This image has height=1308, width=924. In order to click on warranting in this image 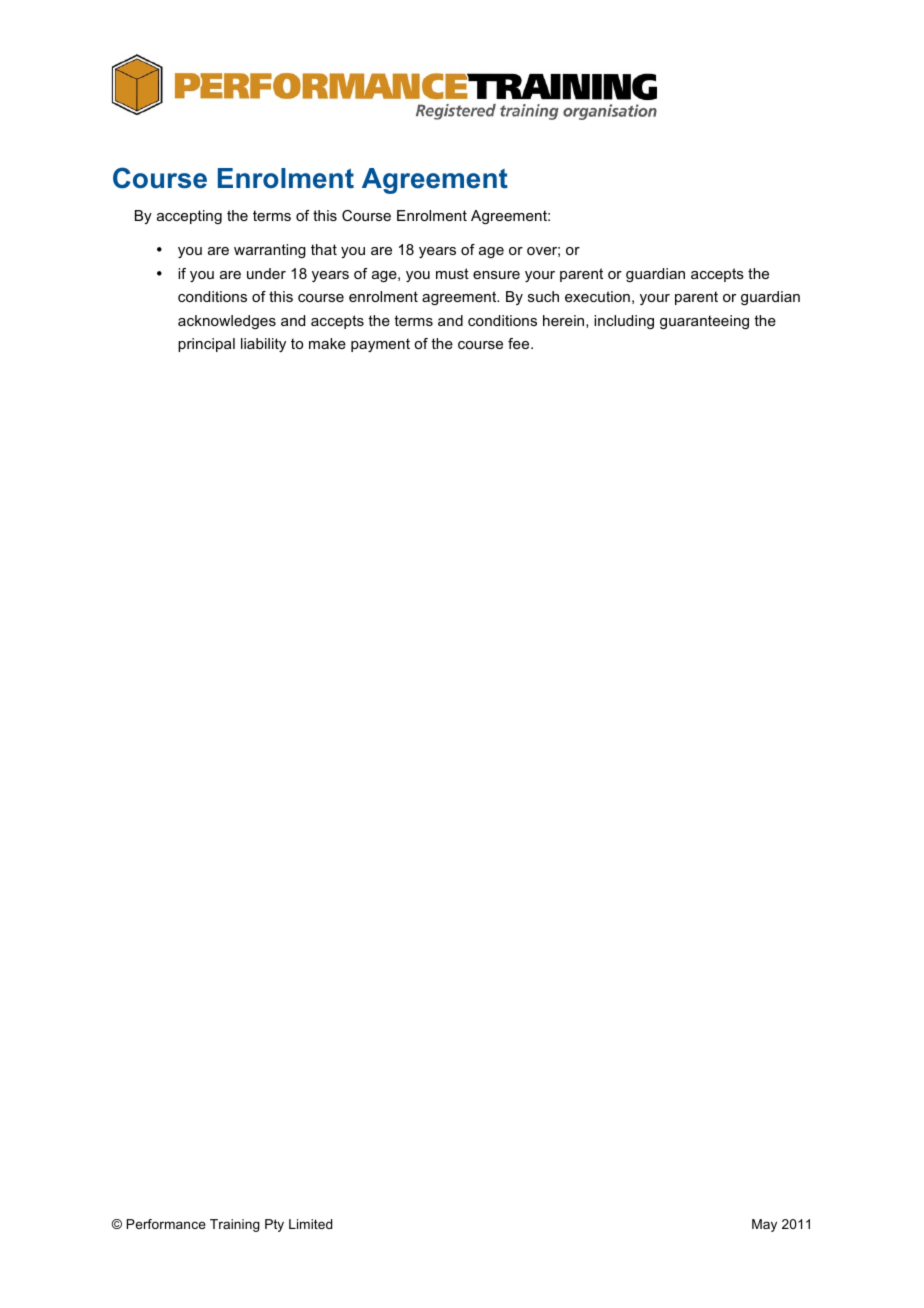, I will do `click(270, 251)`.
